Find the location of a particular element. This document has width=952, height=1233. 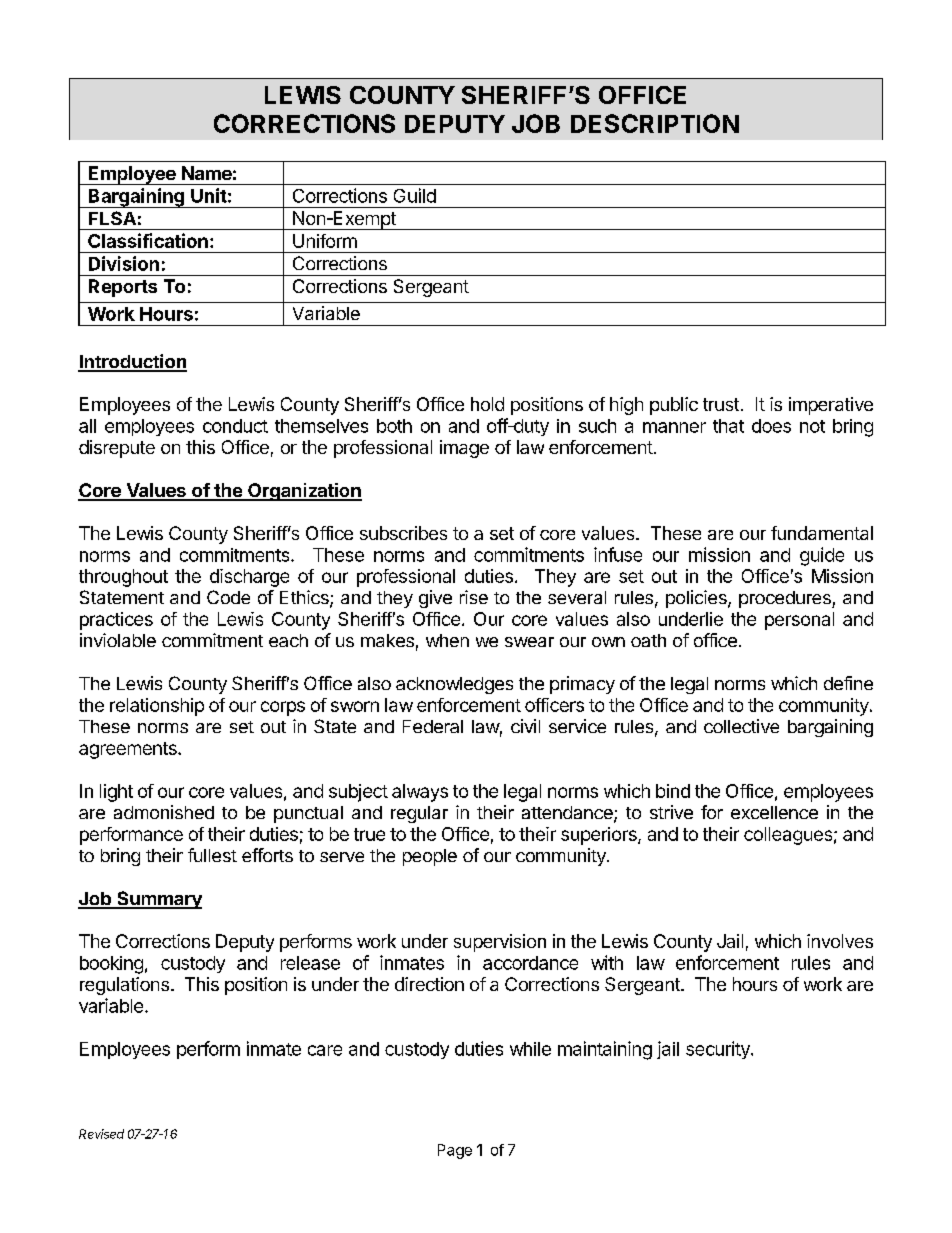

Guild is located at coordinates (415, 195).
